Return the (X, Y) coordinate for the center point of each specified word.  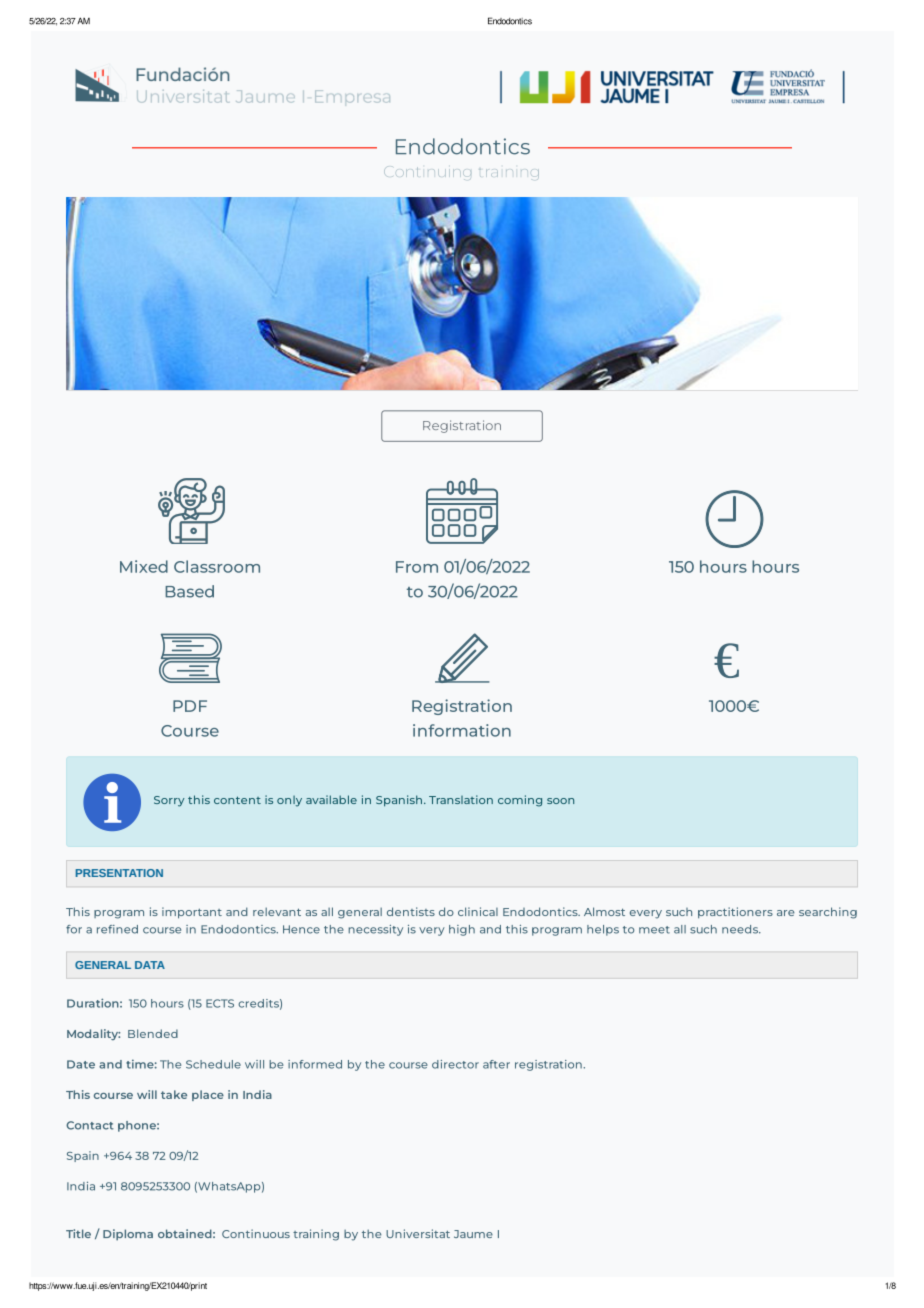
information (462, 730)
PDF (190, 706)
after (496, 1064)
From (417, 567)
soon (560, 801)
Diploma (128, 1235)
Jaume (473, 1234)
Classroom (217, 566)
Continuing (427, 172)
